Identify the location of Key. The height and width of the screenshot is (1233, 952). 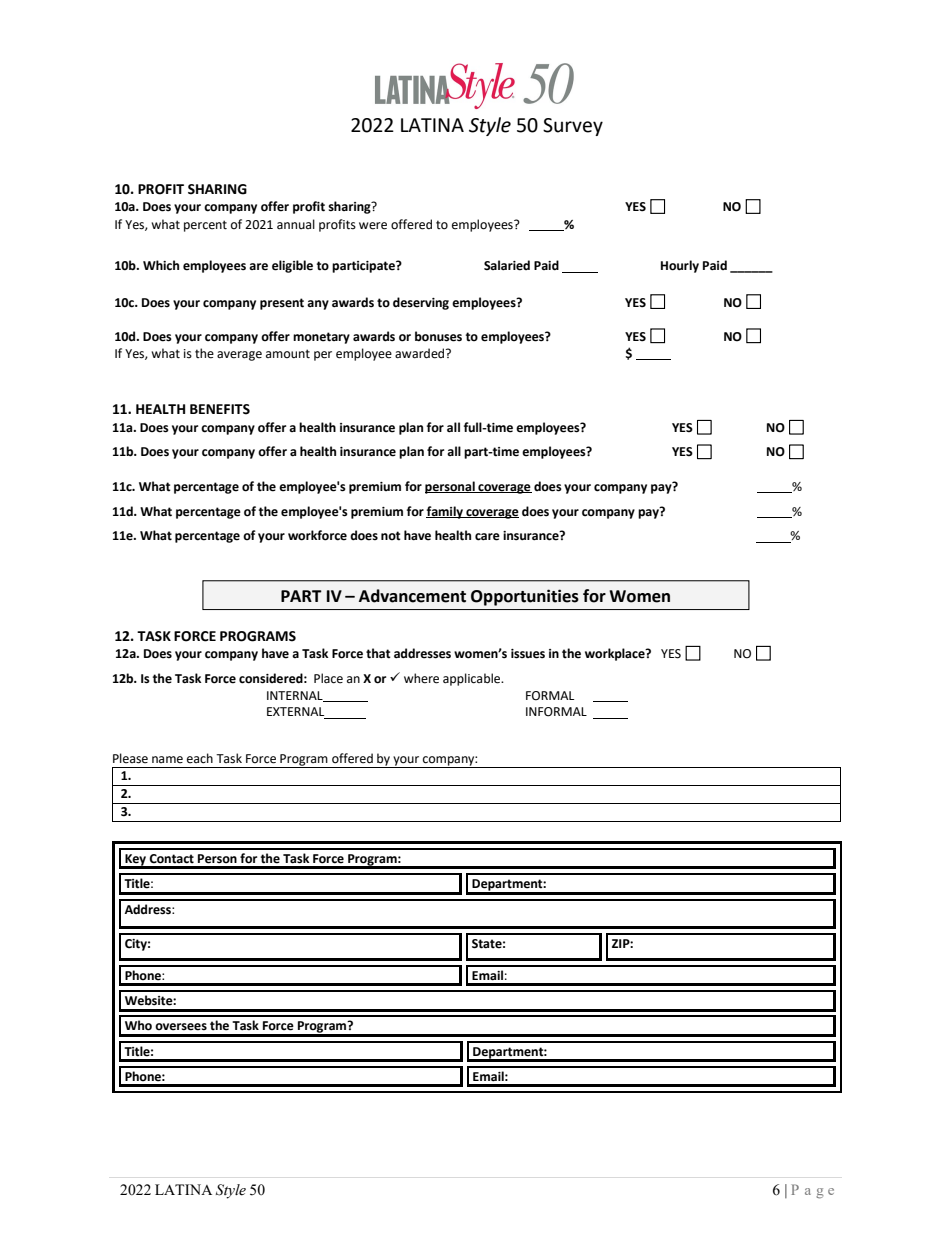
(135, 861).
